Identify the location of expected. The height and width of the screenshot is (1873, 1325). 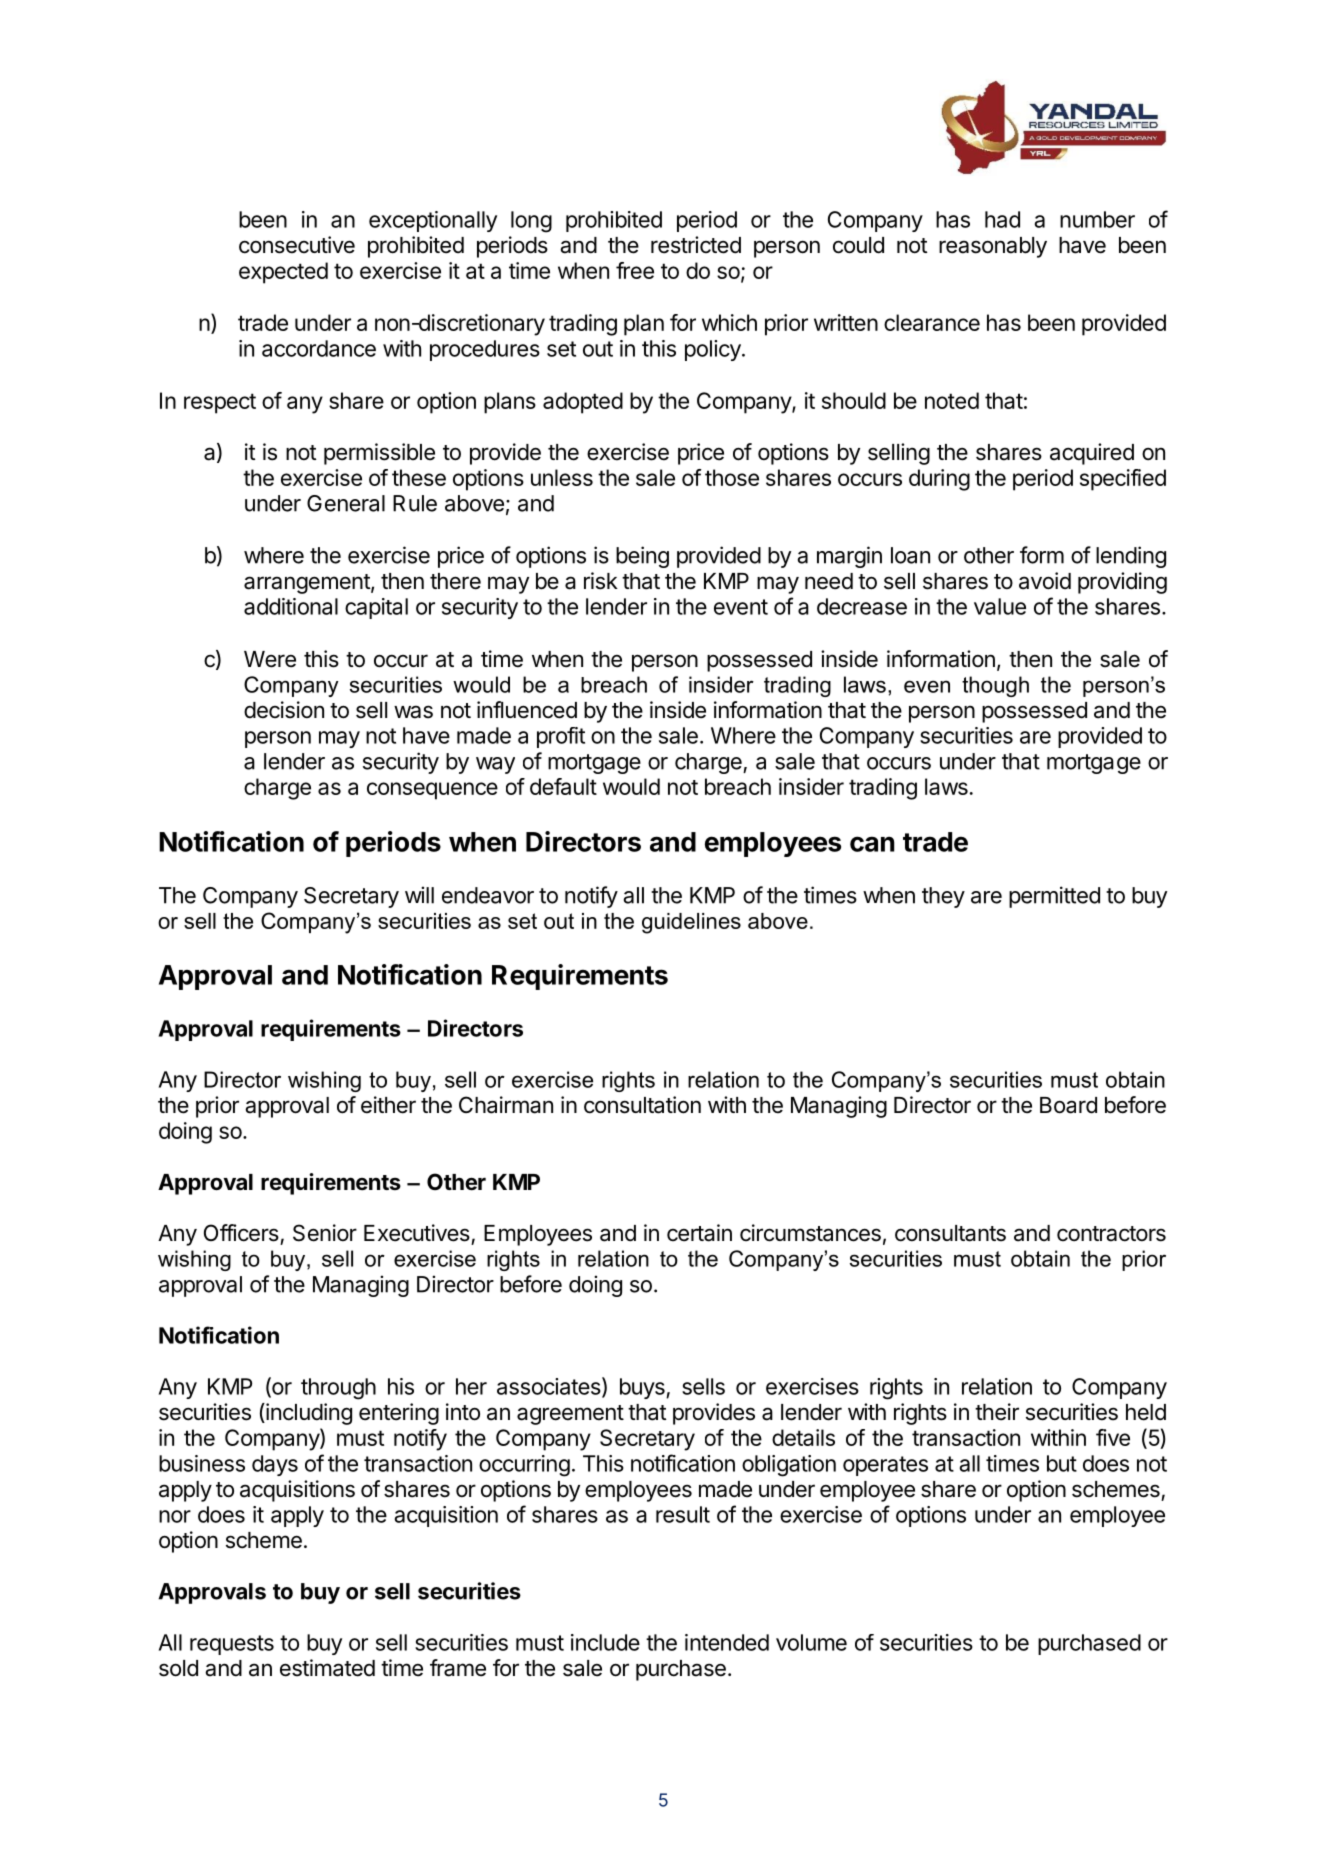
(283, 273).
